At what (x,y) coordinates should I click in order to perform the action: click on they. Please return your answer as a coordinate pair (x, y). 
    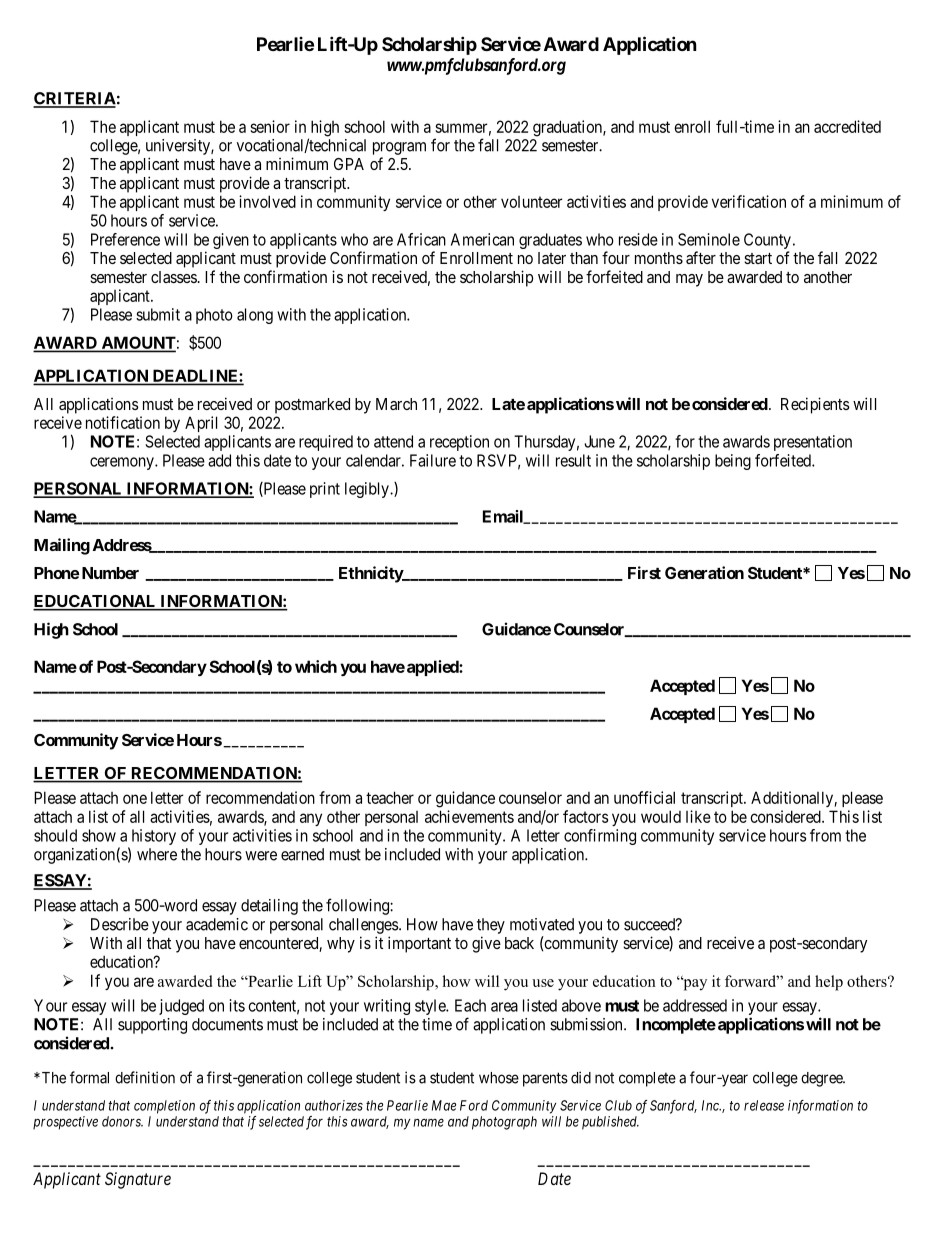
    Looking at the image, I should click on (491, 926).
